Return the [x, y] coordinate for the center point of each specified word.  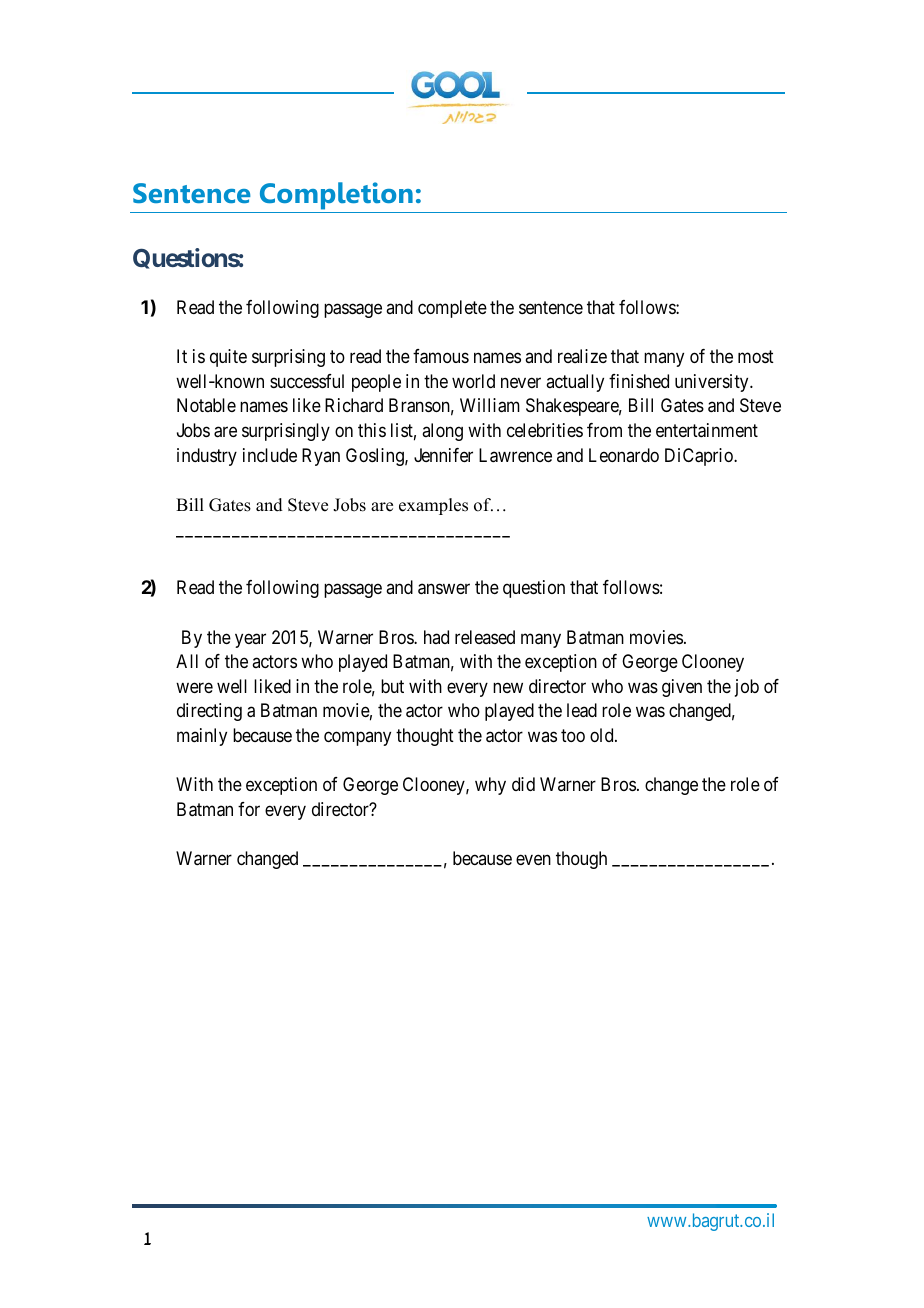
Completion [336, 196]
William [490, 405]
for [249, 809]
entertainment [707, 430]
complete [452, 309]
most [756, 356]
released [485, 637]
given [682, 688]
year [250, 640]
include [270, 455]
